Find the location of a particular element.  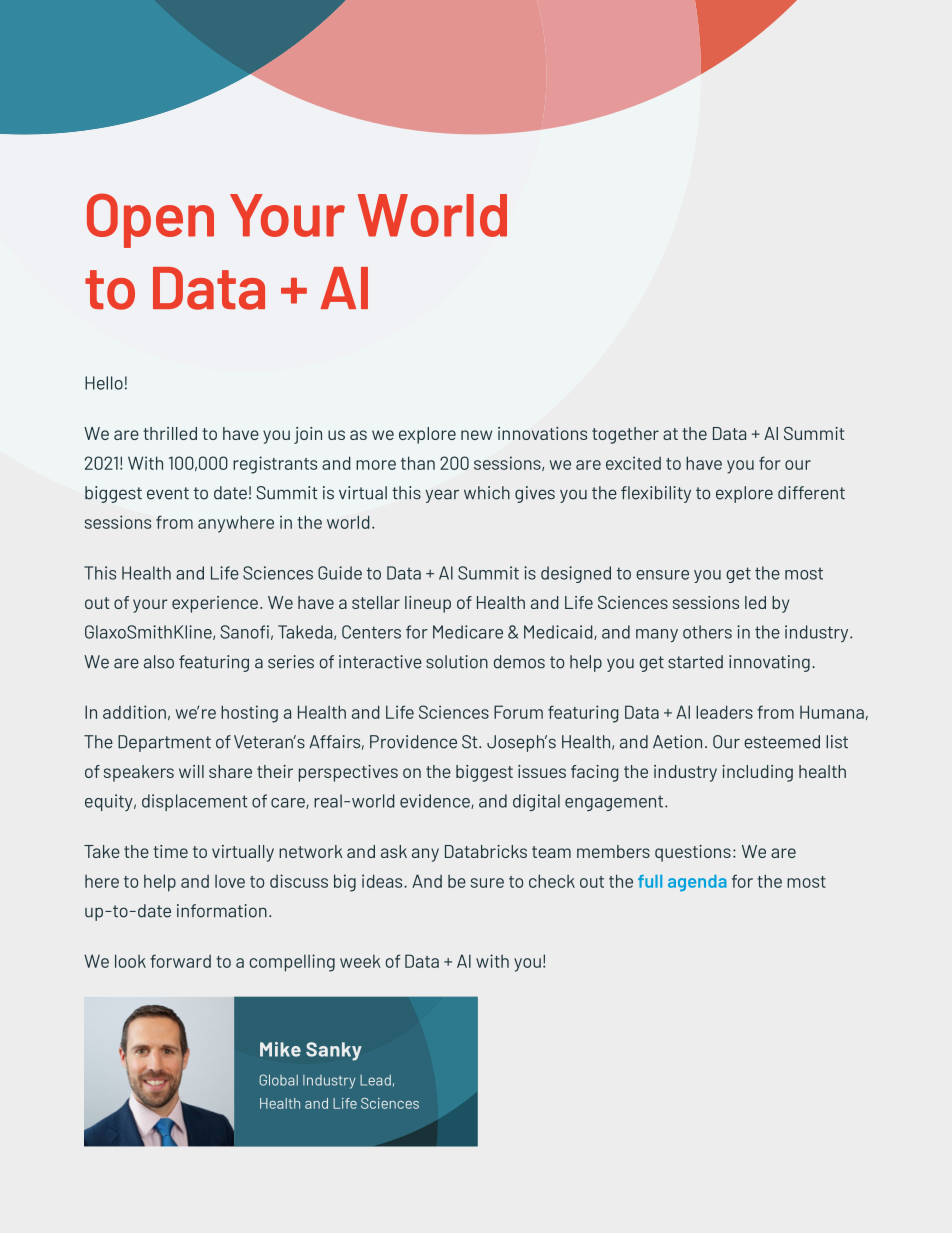

Mike is located at coordinates (280, 1049).
